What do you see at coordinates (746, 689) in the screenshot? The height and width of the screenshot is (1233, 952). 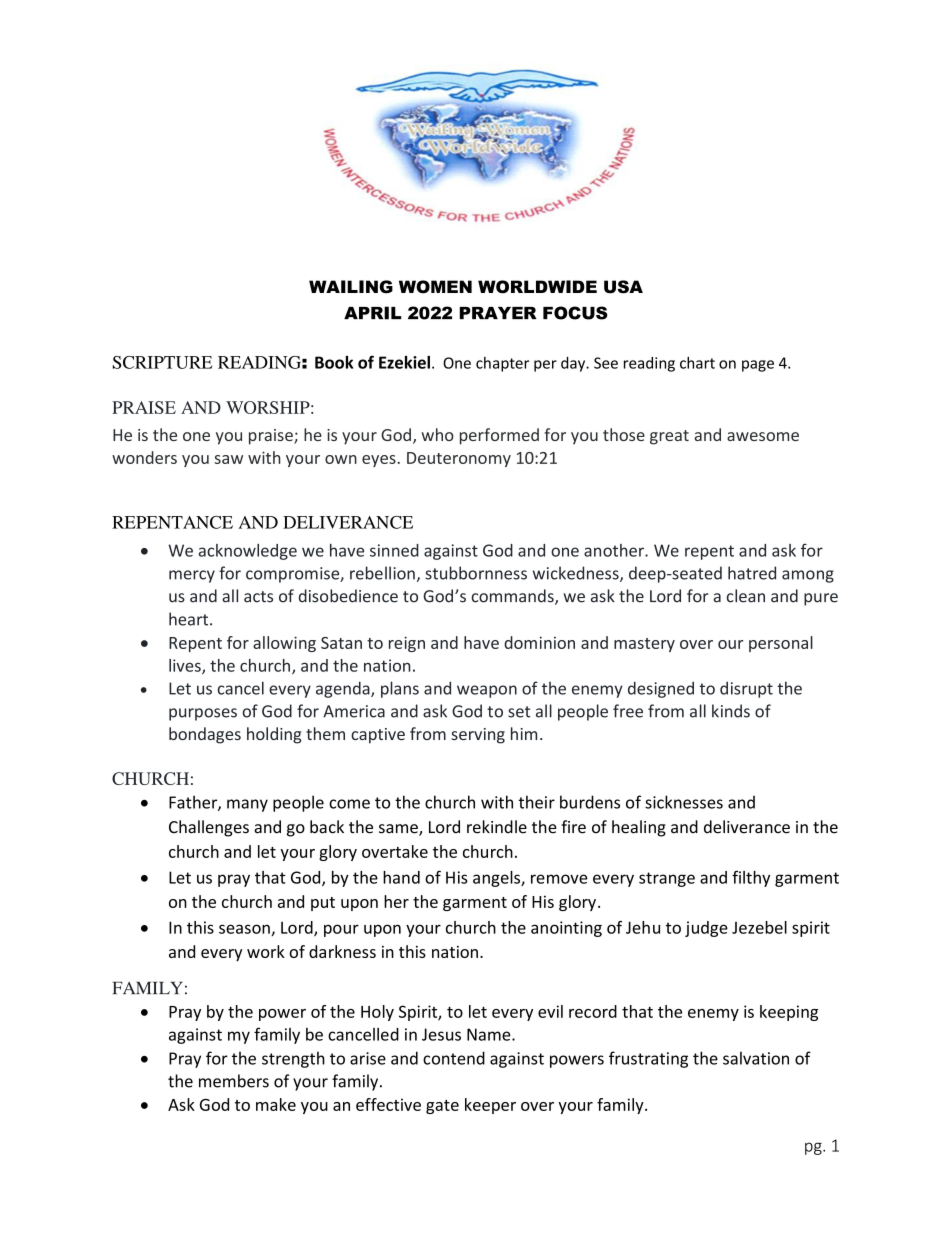 I see `disrupt` at bounding box center [746, 689].
